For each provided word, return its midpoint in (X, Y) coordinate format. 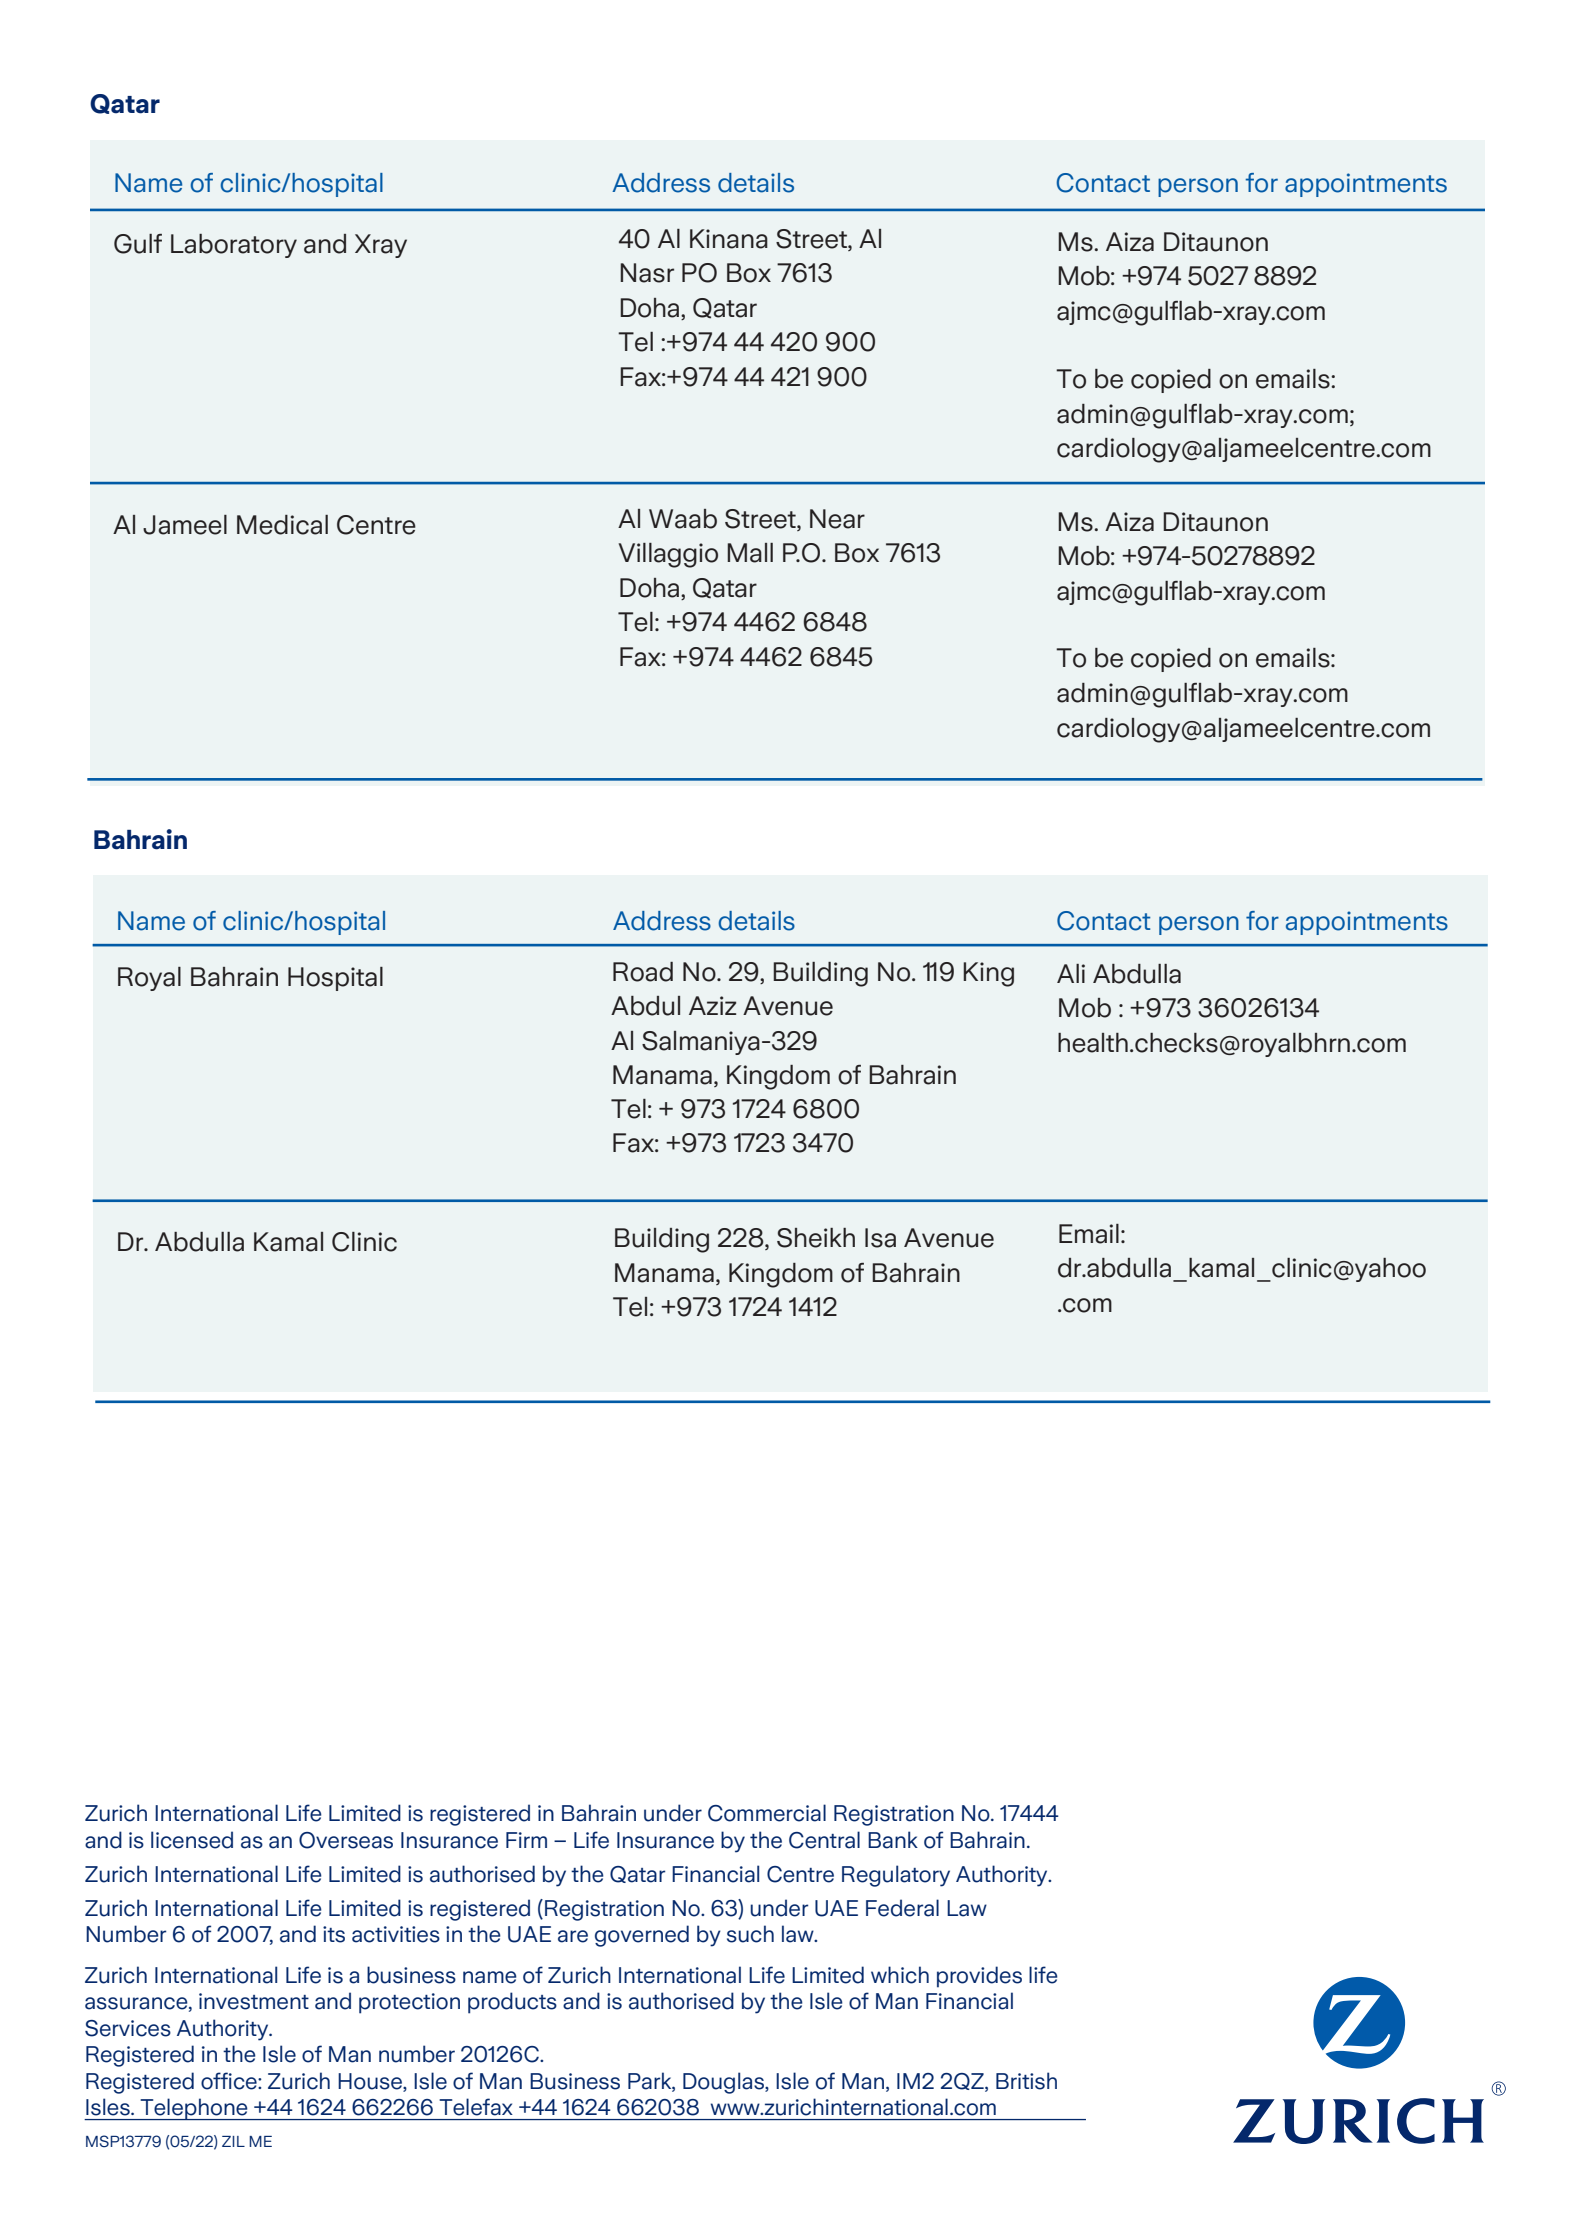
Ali (1071, 973)
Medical (282, 525)
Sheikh (816, 1238)
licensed (192, 1840)
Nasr (647, 273)
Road (643, 972)
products (512, 2003)
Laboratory (234, 246)
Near (837, 519)
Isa (880, 1238)
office (230, 2081)
